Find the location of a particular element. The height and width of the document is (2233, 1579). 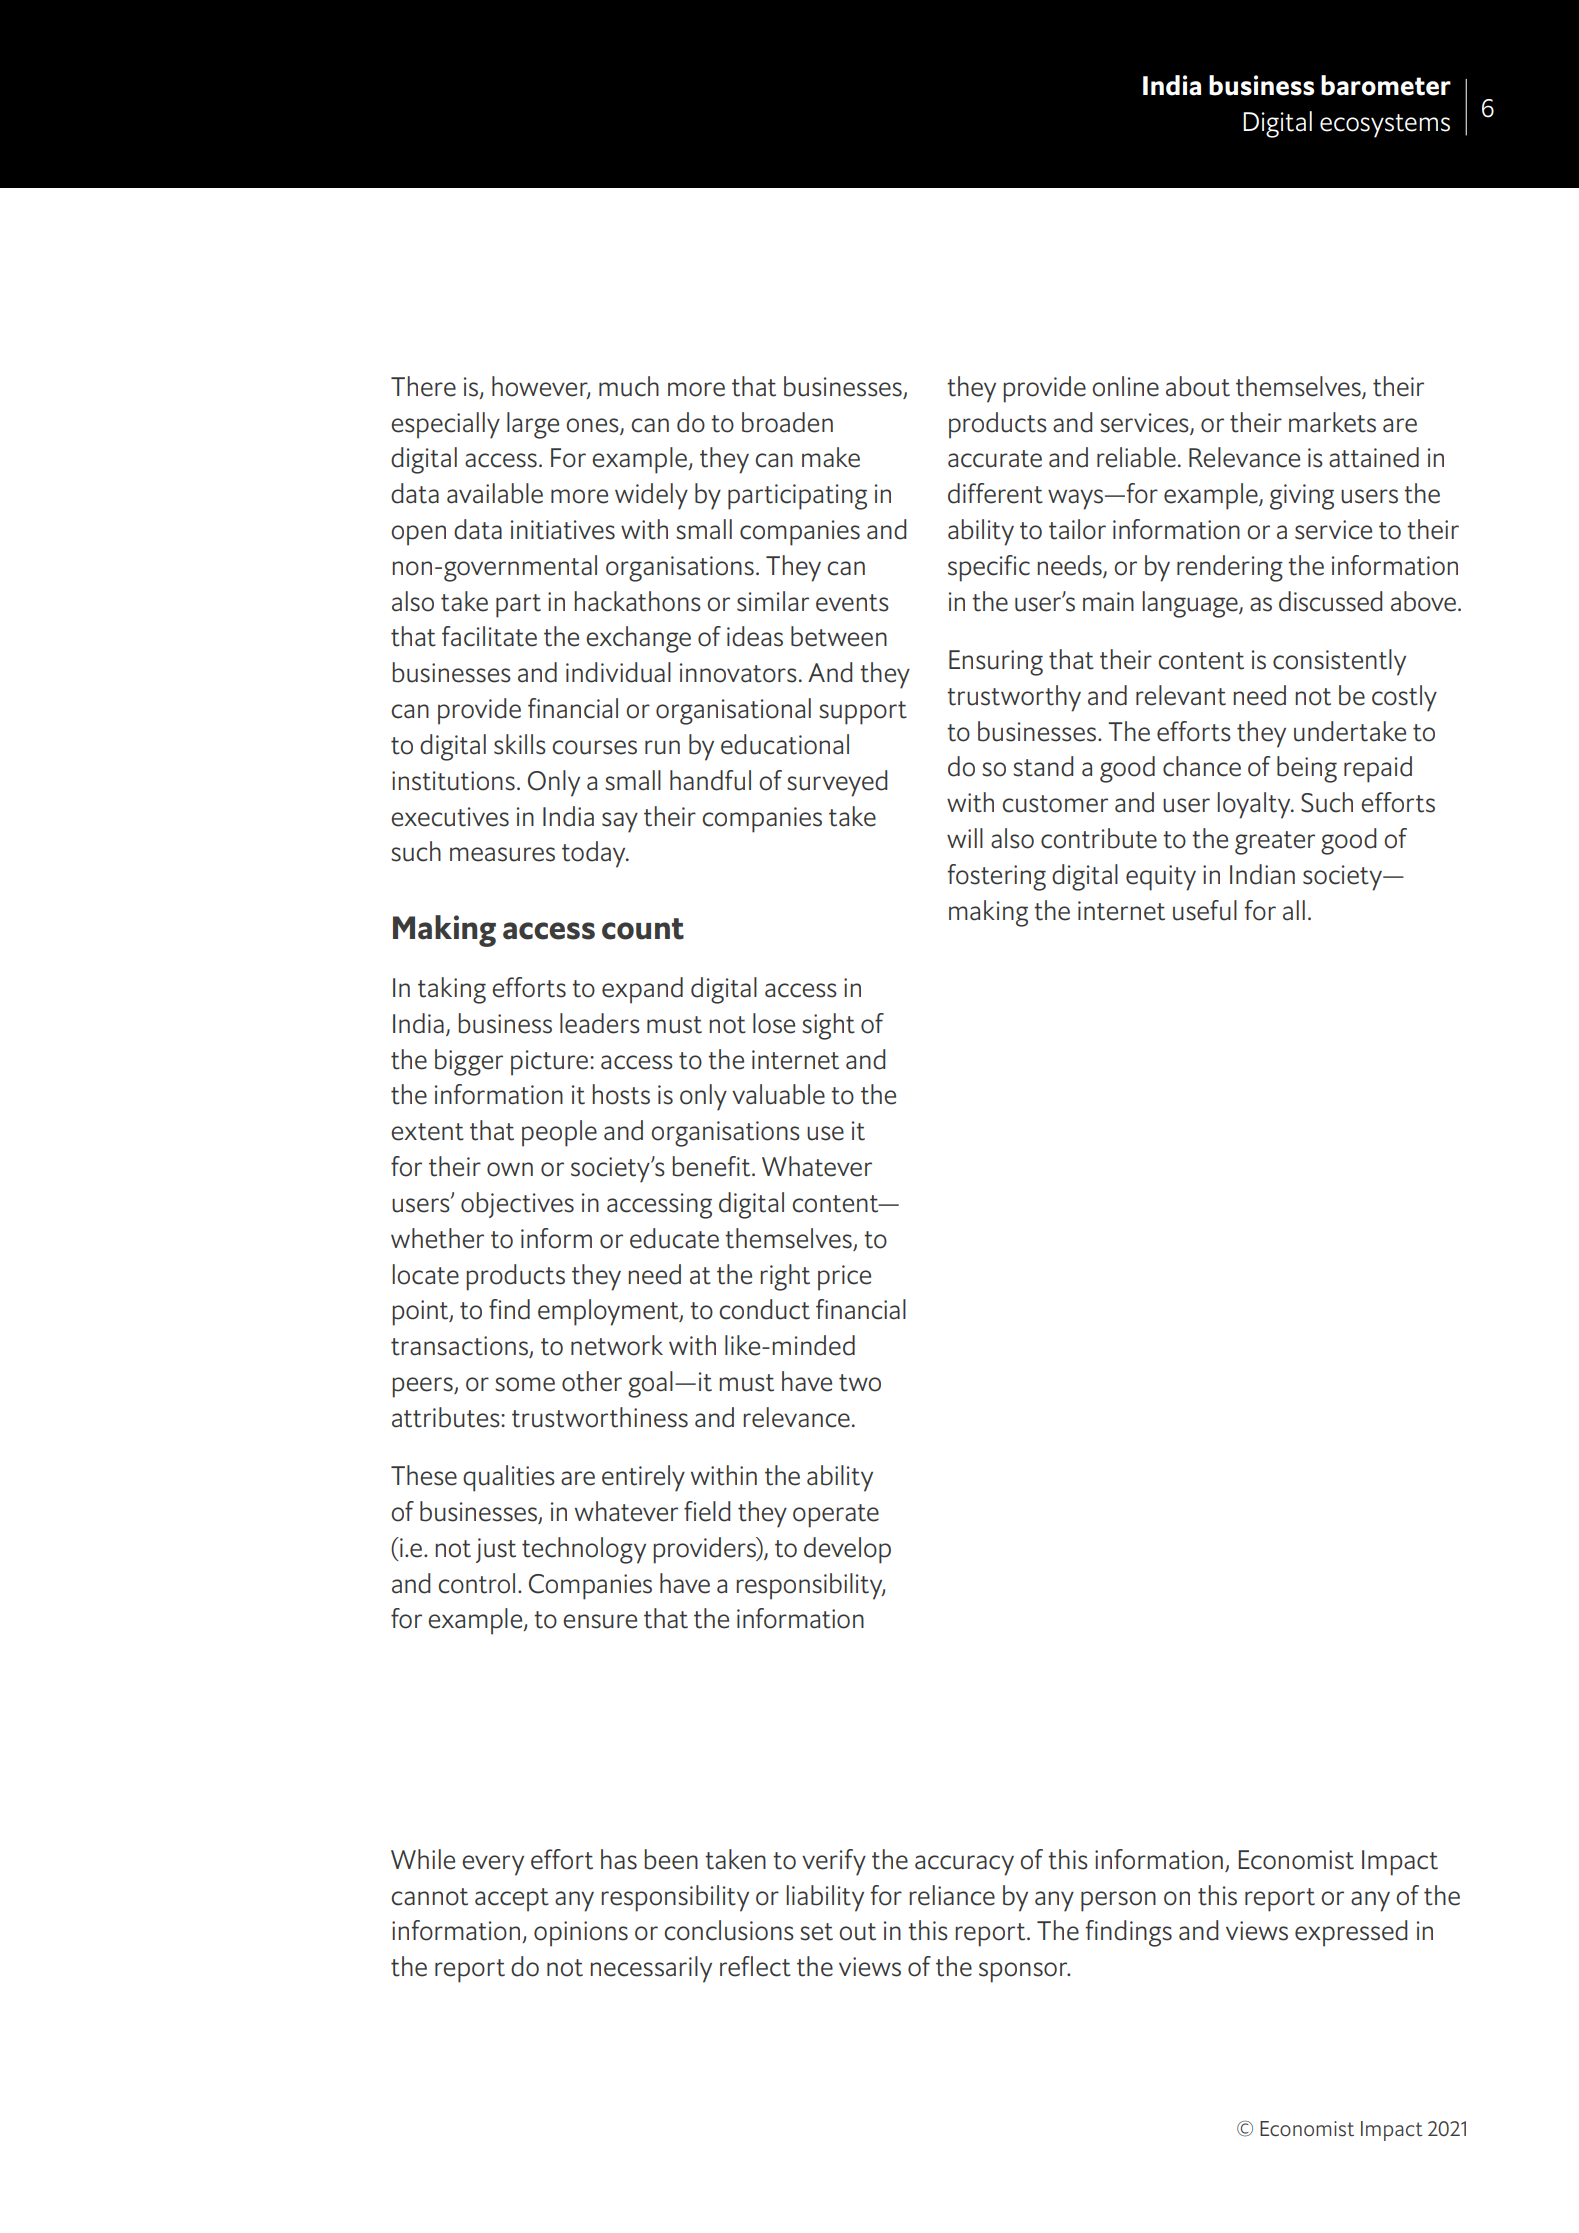

reliance is located at coordinates (952, 1895).
